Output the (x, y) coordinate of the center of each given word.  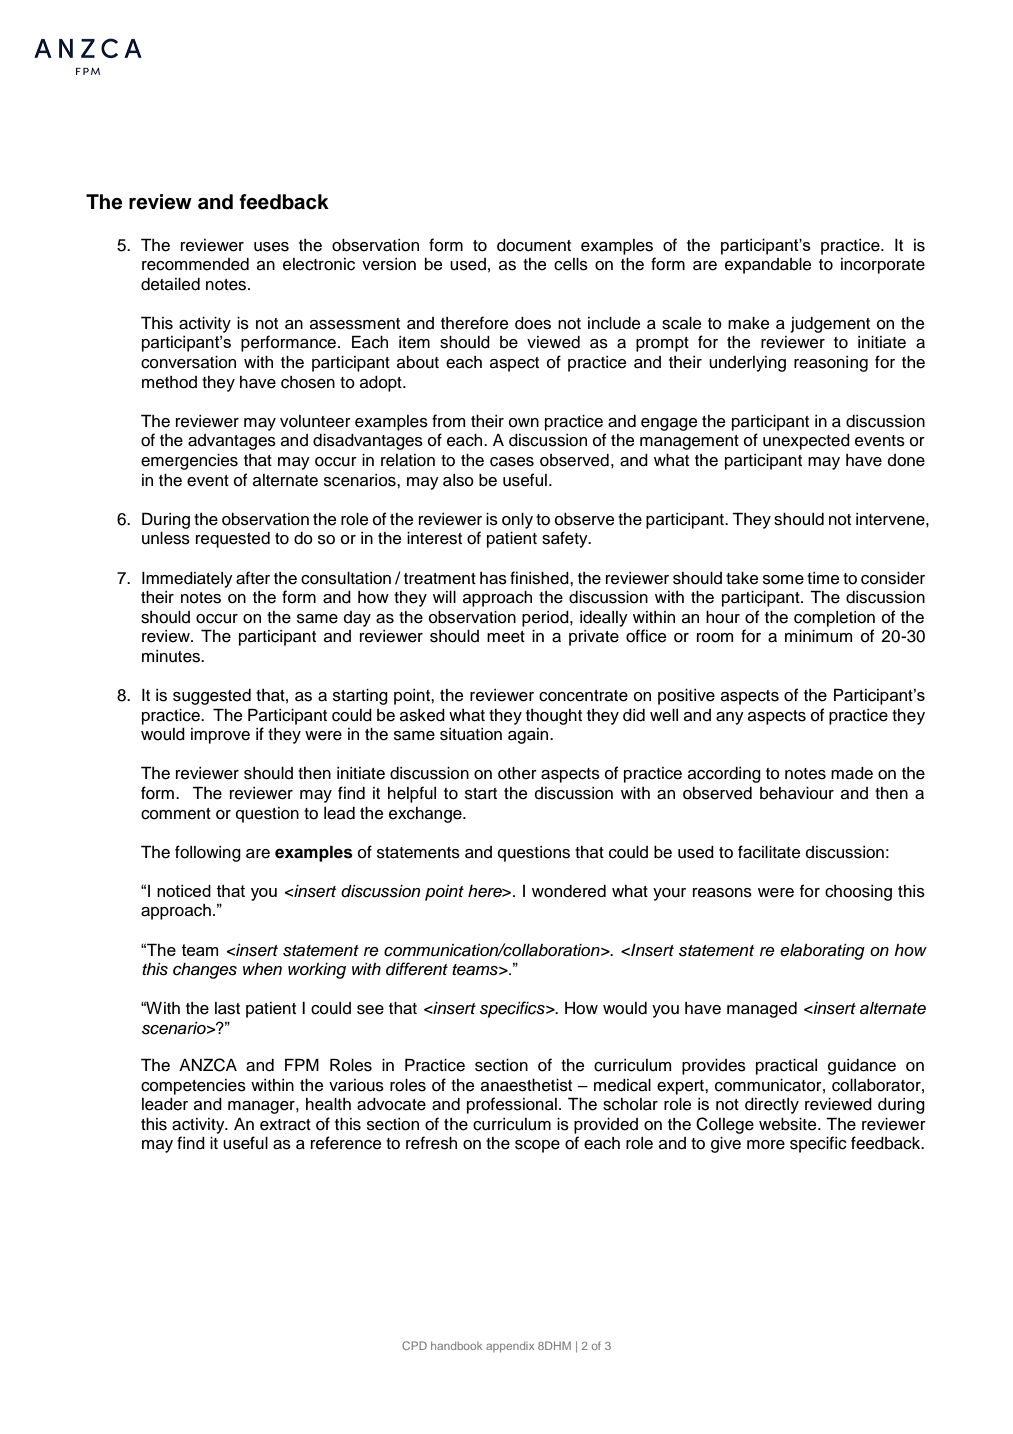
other (517, 773)
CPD (414, 1345)
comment (176, 814)
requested (233, 540)
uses (271, 247)
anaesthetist (526, 1085)
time (823, 578)
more (766, 1145)
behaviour (797, 793)
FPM (302, 1064)
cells (571, 264)
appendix (510, 1346)
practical (786, 1067)
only (517, 521)
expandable (768, 266)
